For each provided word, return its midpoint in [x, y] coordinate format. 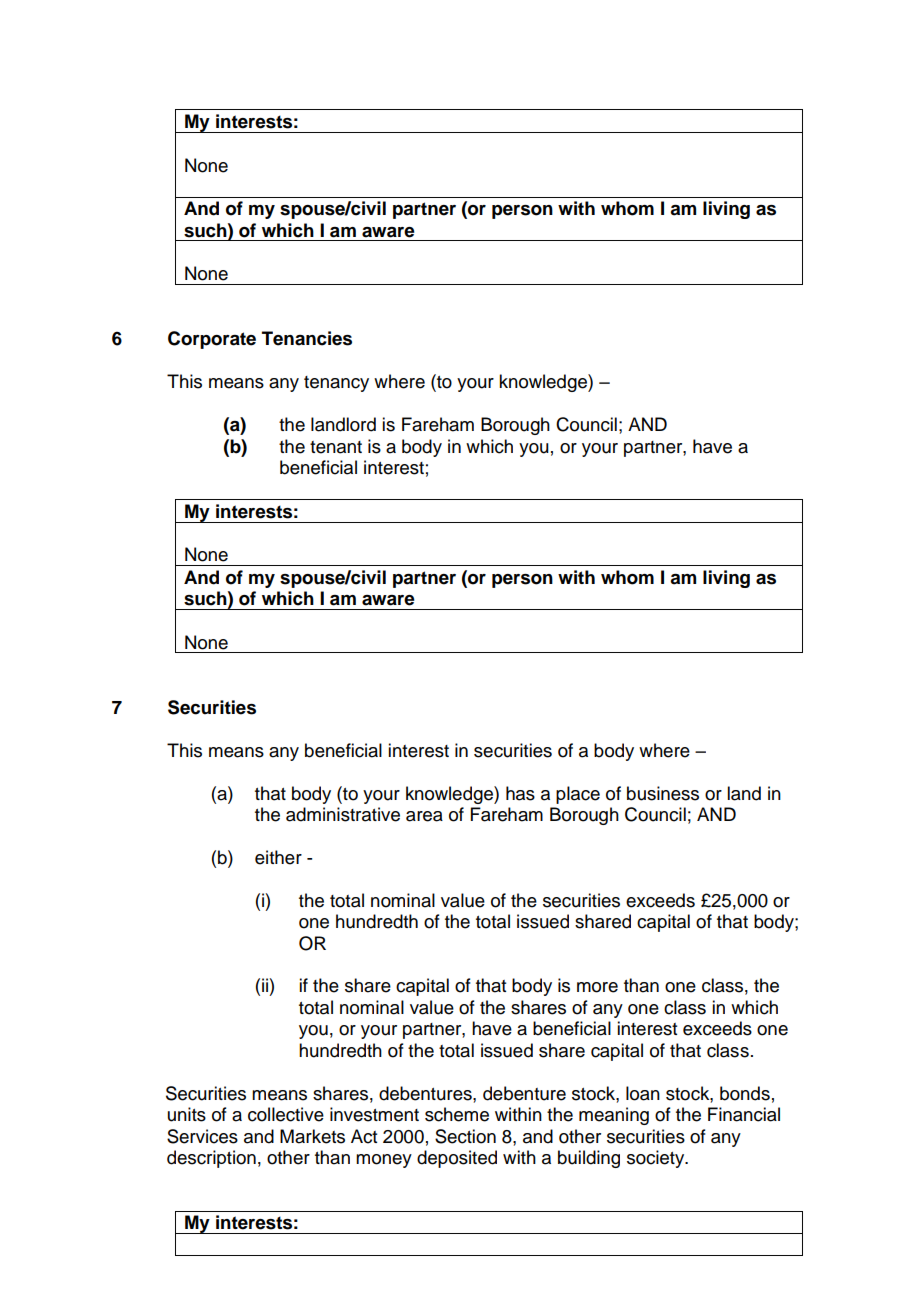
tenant [336, 447]
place [578, 795]
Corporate [212, 340]
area [424, 816]
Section [465, 1136]
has [520, 793]
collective [286, 1114]
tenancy [336, 384]
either [278, 857]
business [663, 793]
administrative [343, 814]
